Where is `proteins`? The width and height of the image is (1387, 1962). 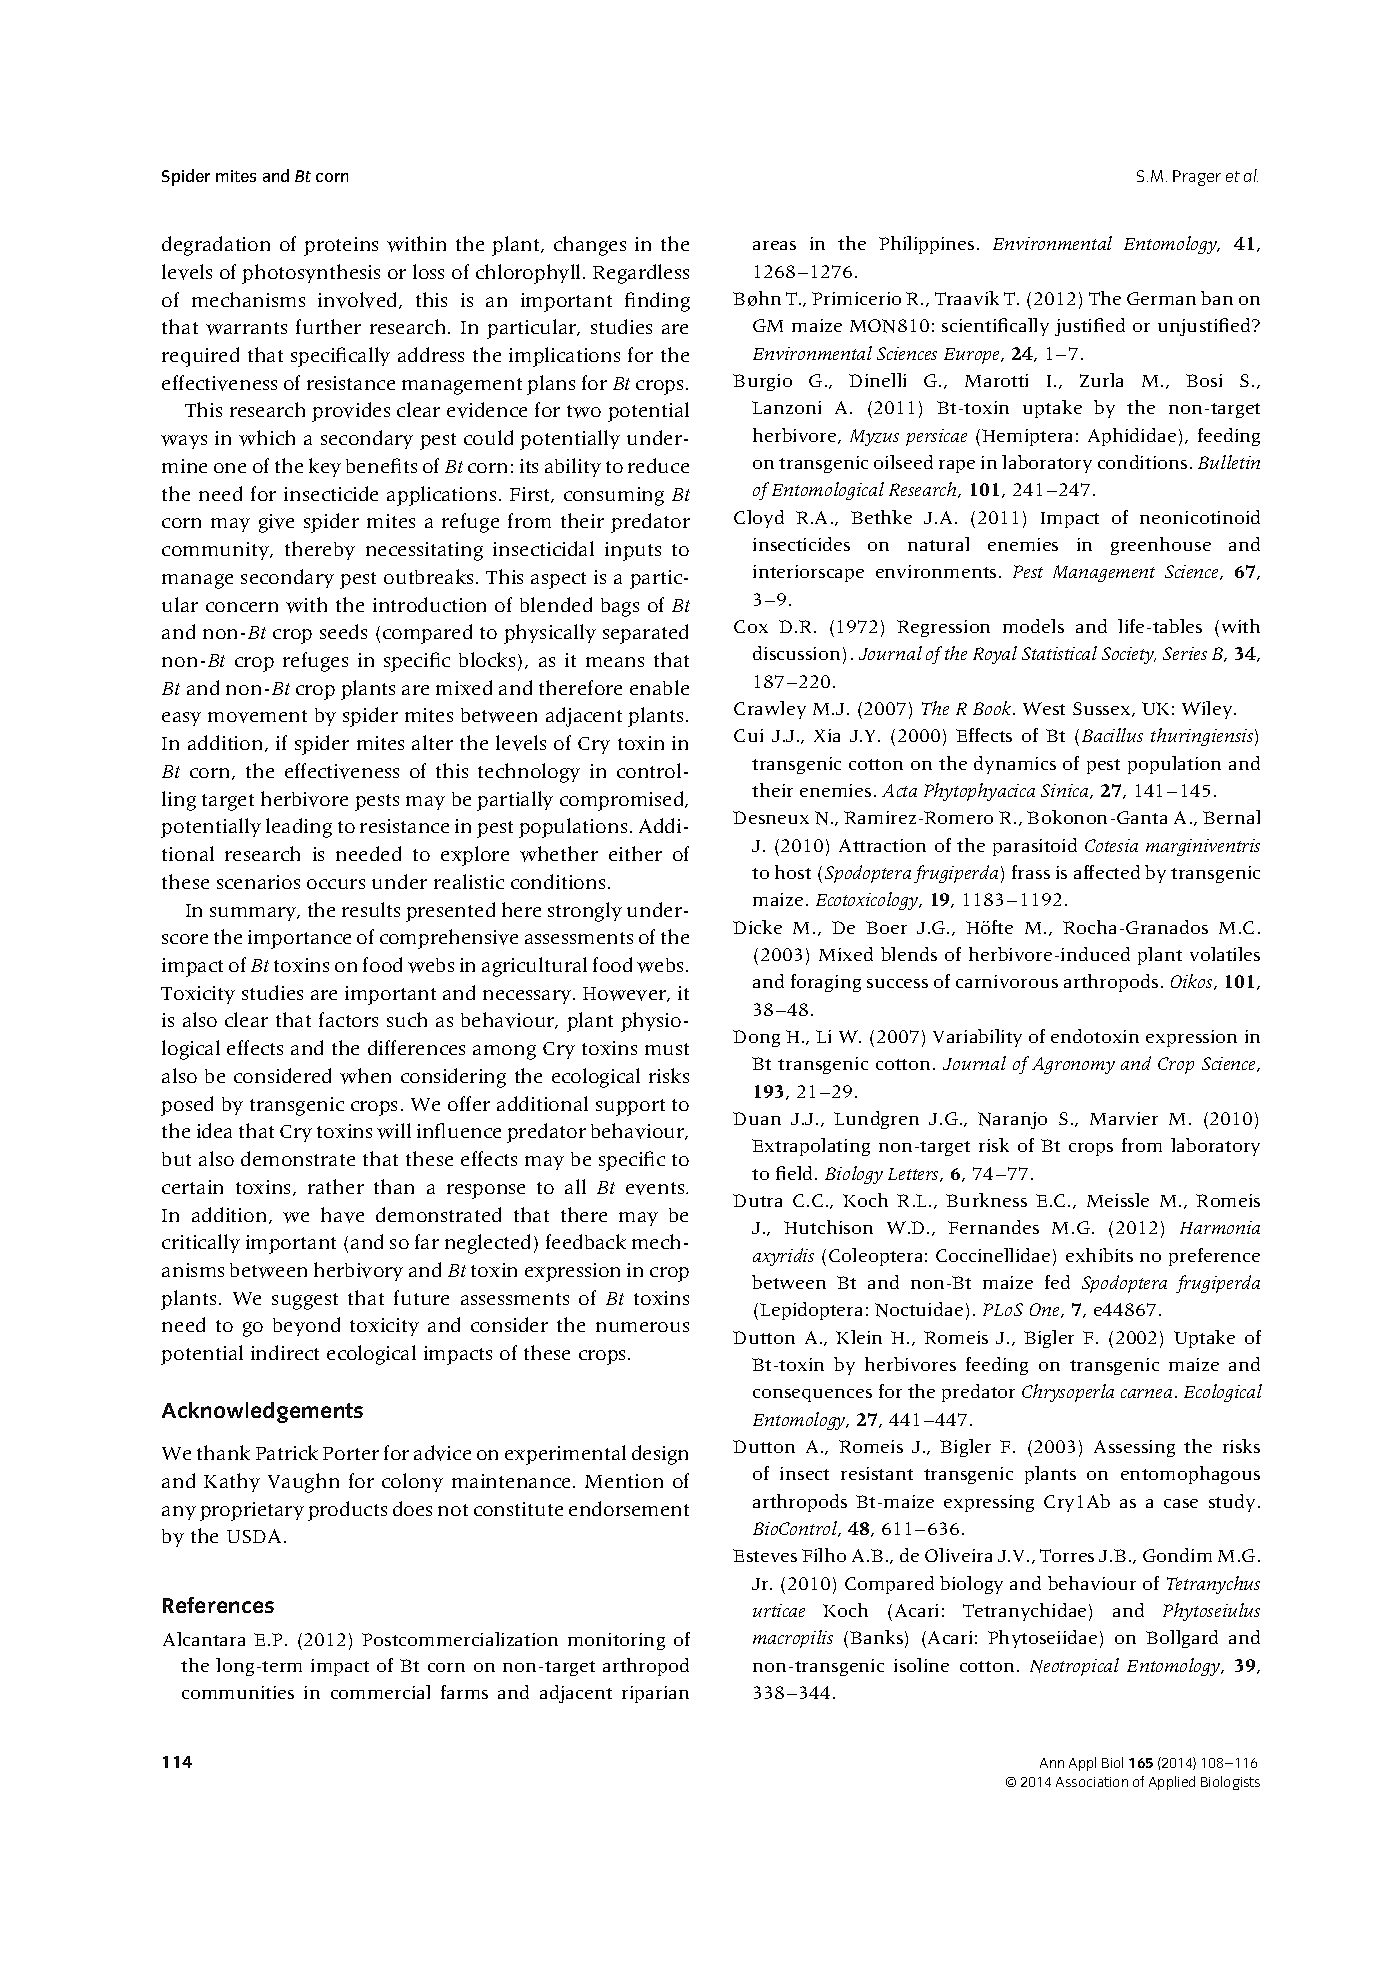 proteins is located at coordinates (341, 246).
